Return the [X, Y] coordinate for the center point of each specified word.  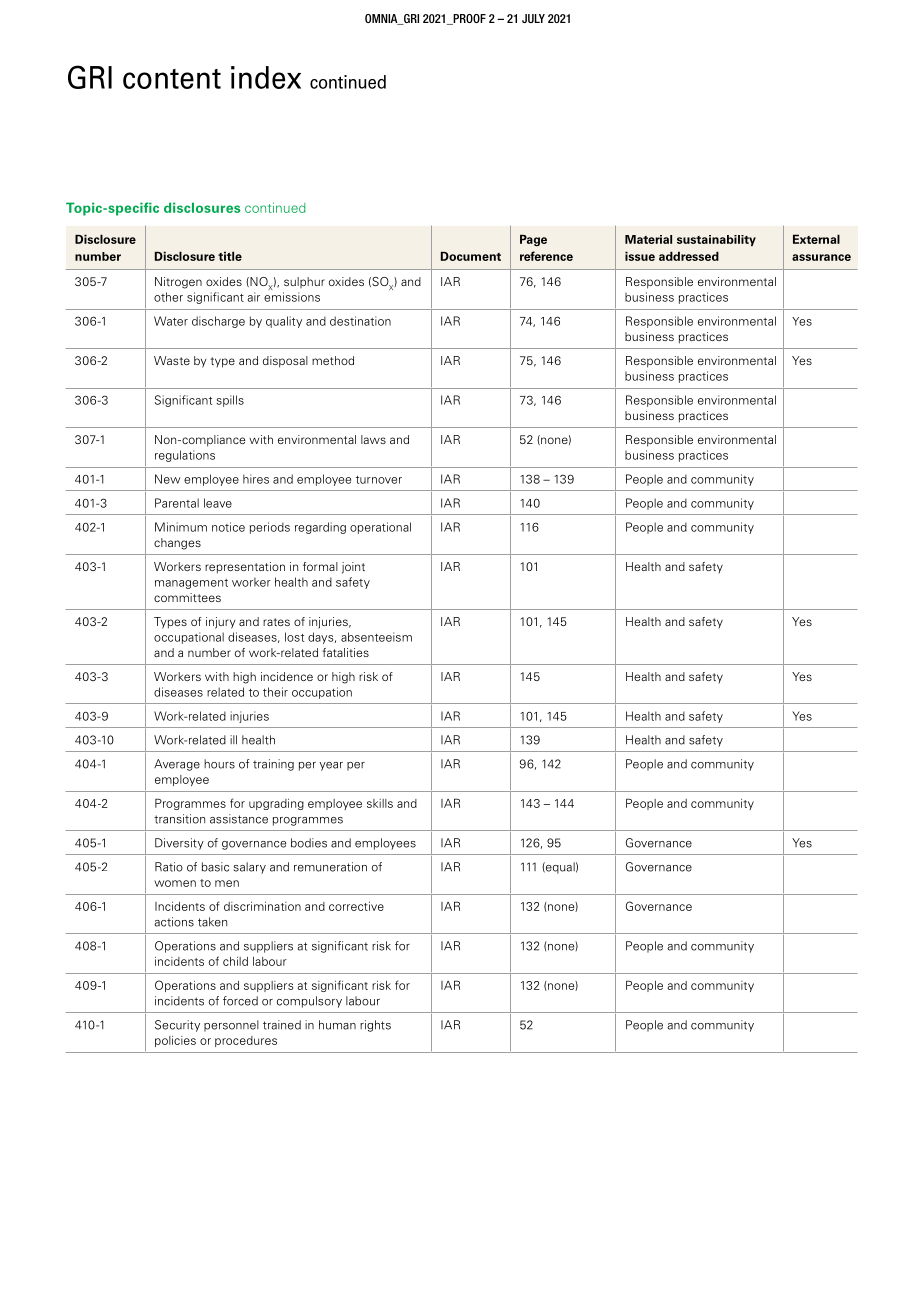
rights [375, 1026]
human [337, 1025]
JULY [533, 18]
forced [240, 1001]
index [266, 77]
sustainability [716, 240]
